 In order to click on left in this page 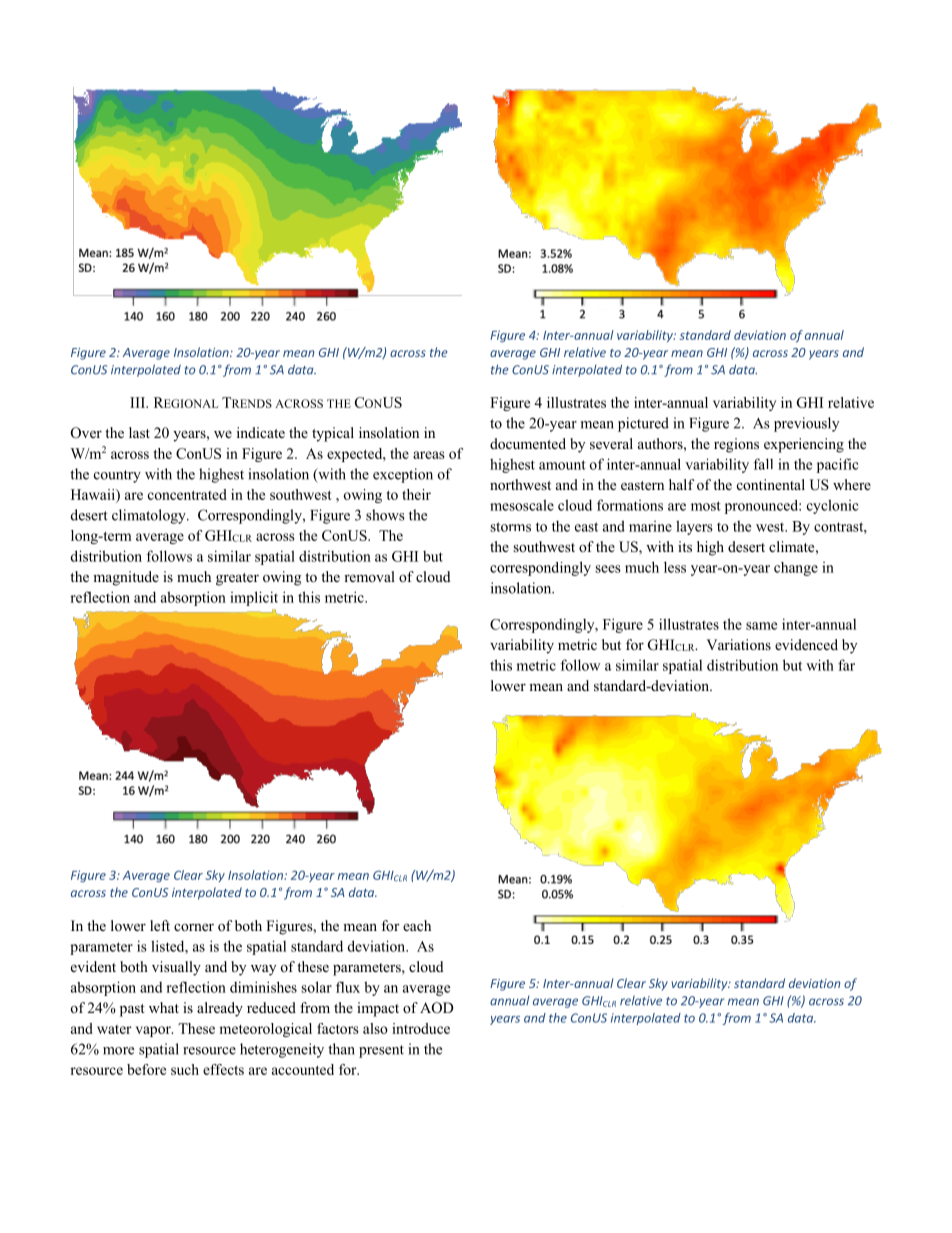, I will do `click(160, 925)`.
